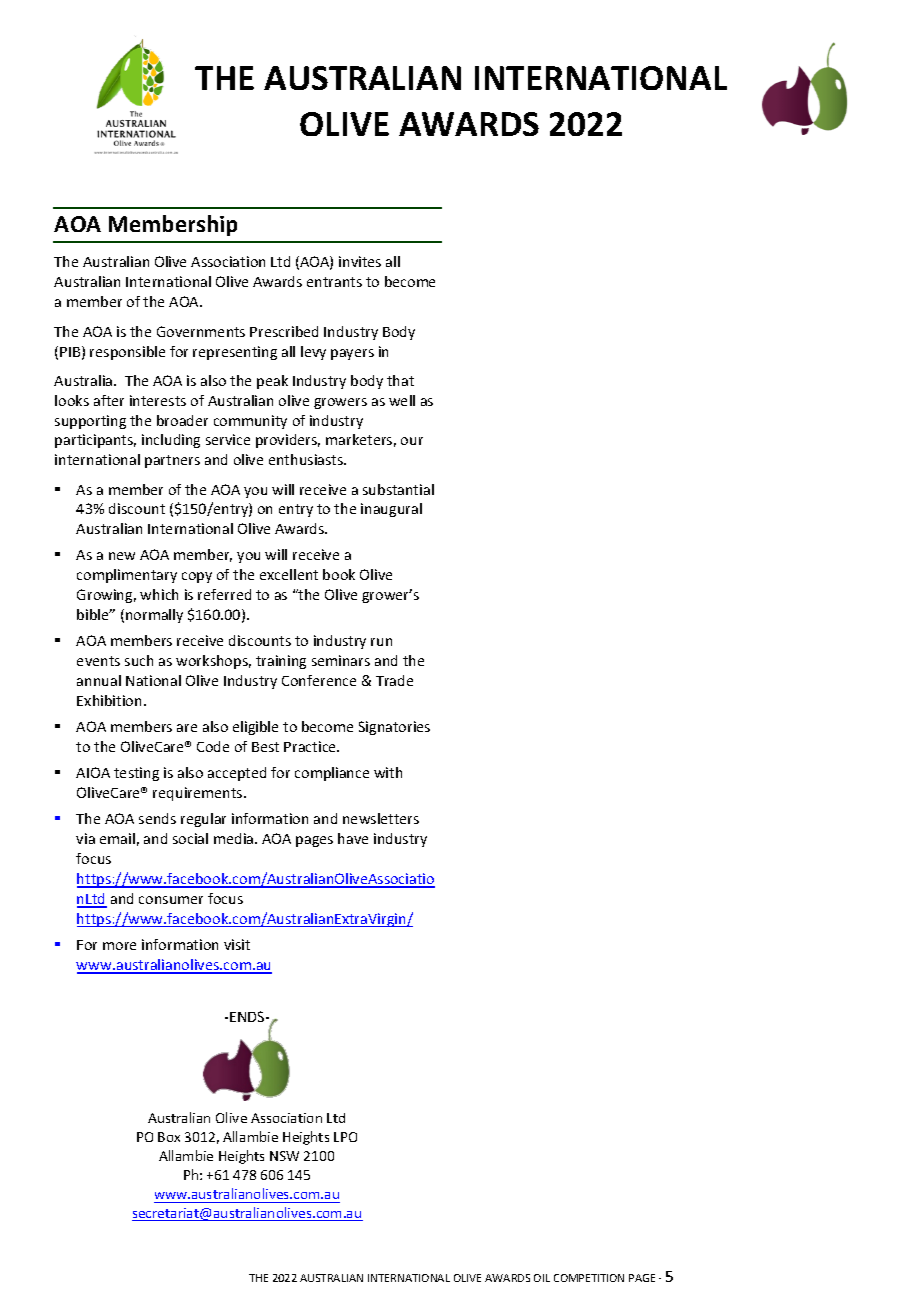 The width and height of the page is (924, 1308). I want to click on entrants, so click(334, 282).
